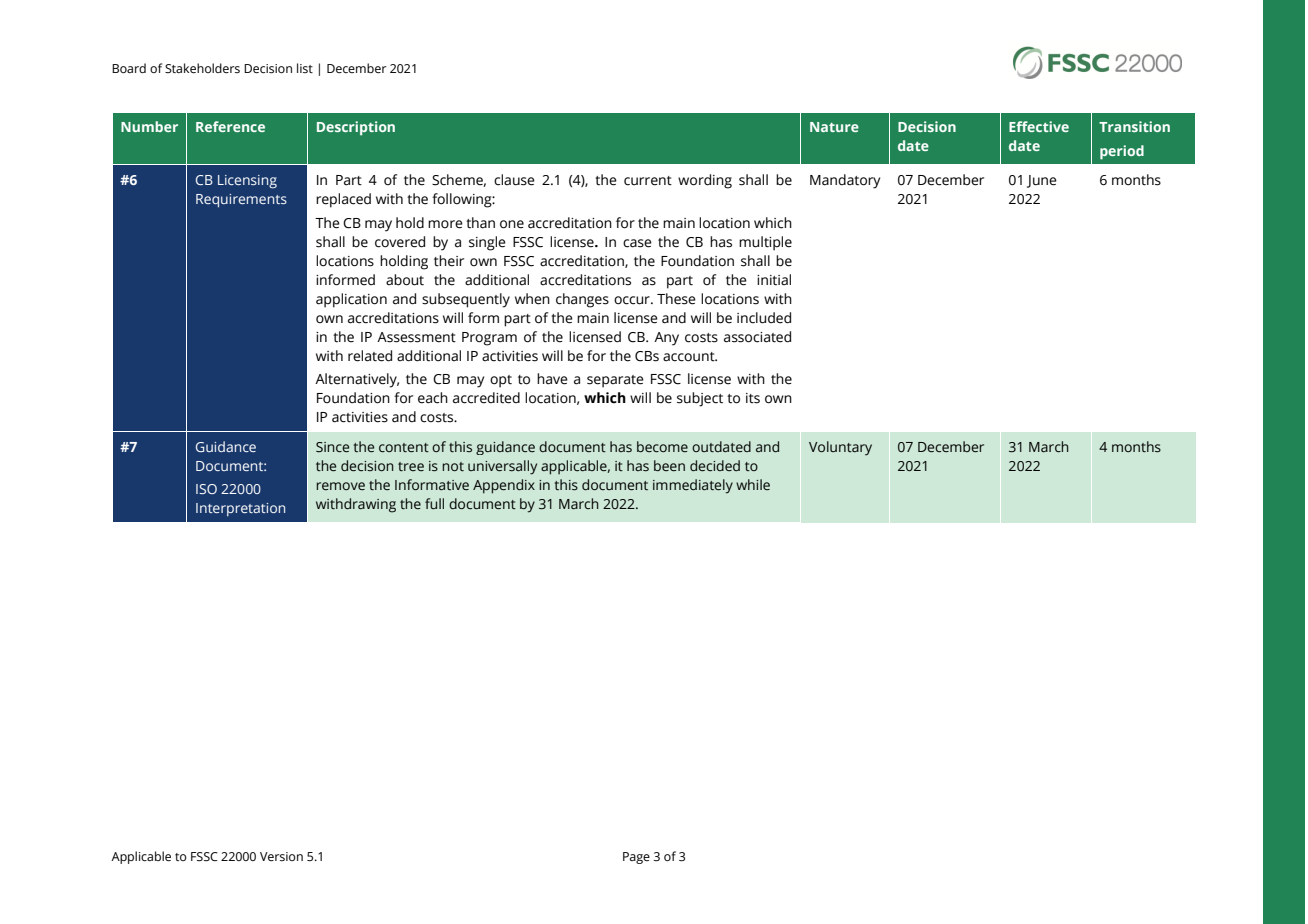  Describe the element at coordinates (753, 484) in the document. I see `while` at that location.
